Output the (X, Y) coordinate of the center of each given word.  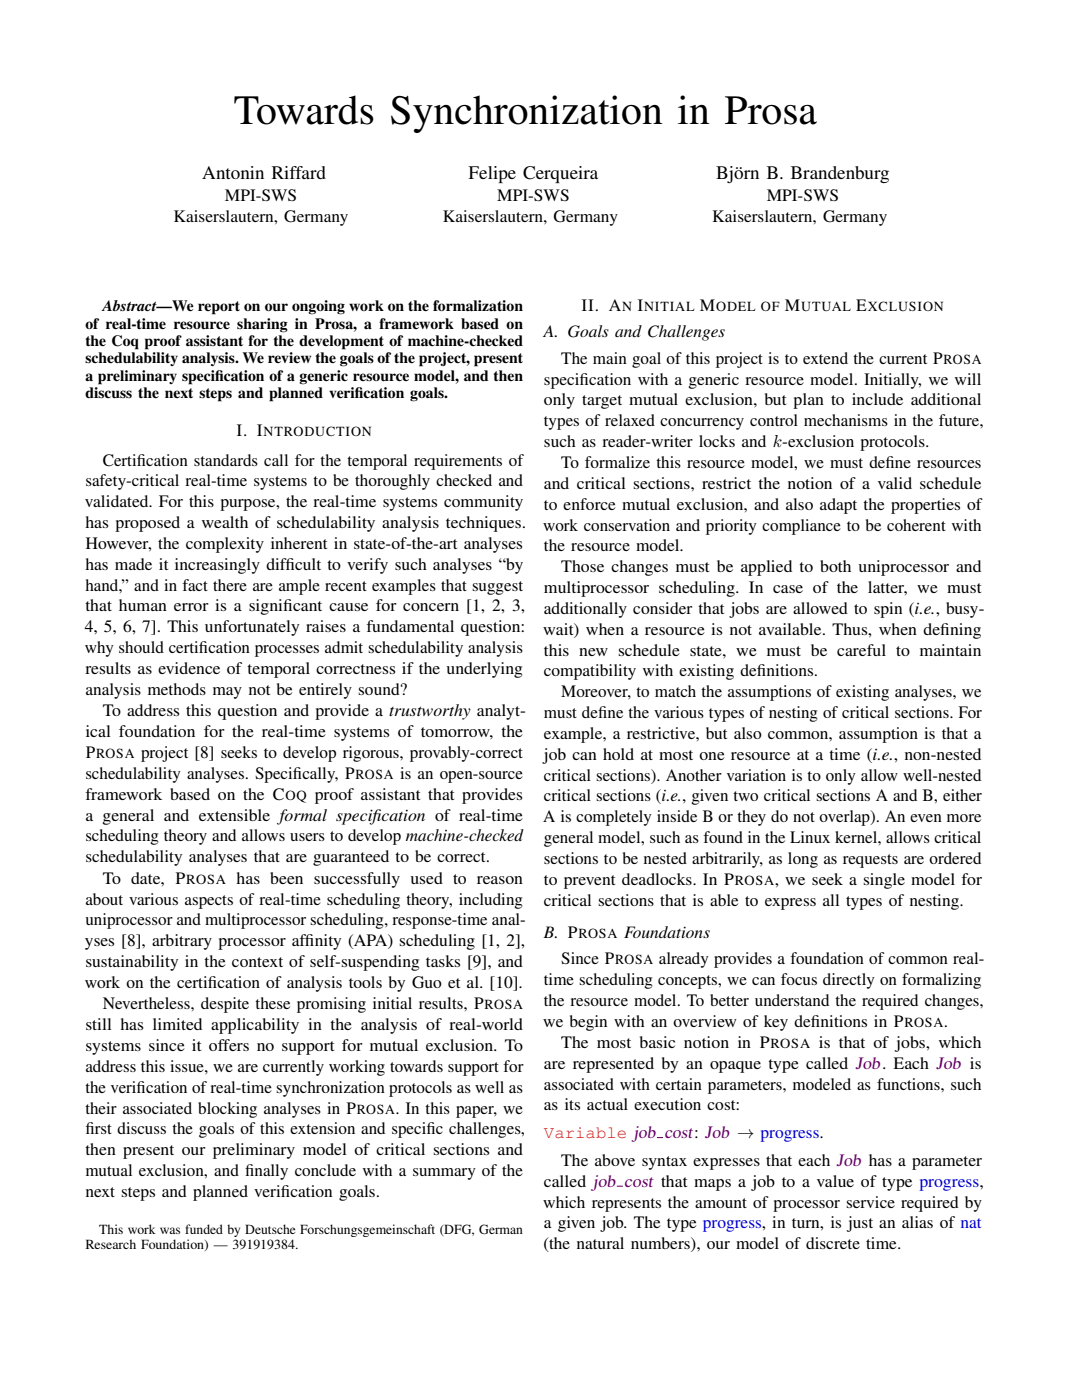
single (884, 881)
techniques (483, 524)
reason (500, 880)
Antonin (233, 172)
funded (204, 1229)
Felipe (492, 174)
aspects (209, 902)
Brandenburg (840, 174)
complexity (225, 545)
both (835, 566)
